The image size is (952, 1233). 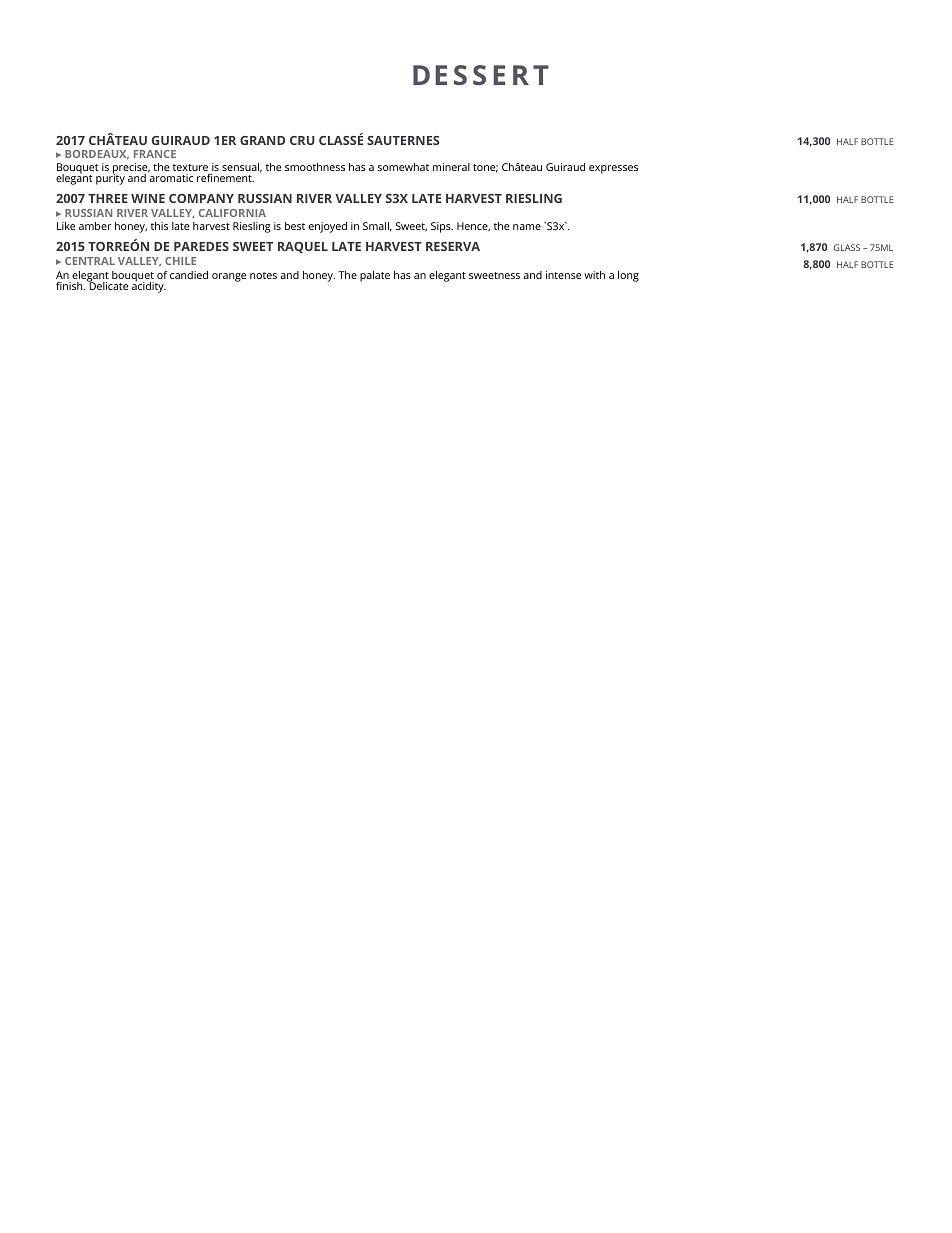 What do you see at coordinates (847, 247) in the image?
I see `GLASS` at bounding box center [847, 247].
